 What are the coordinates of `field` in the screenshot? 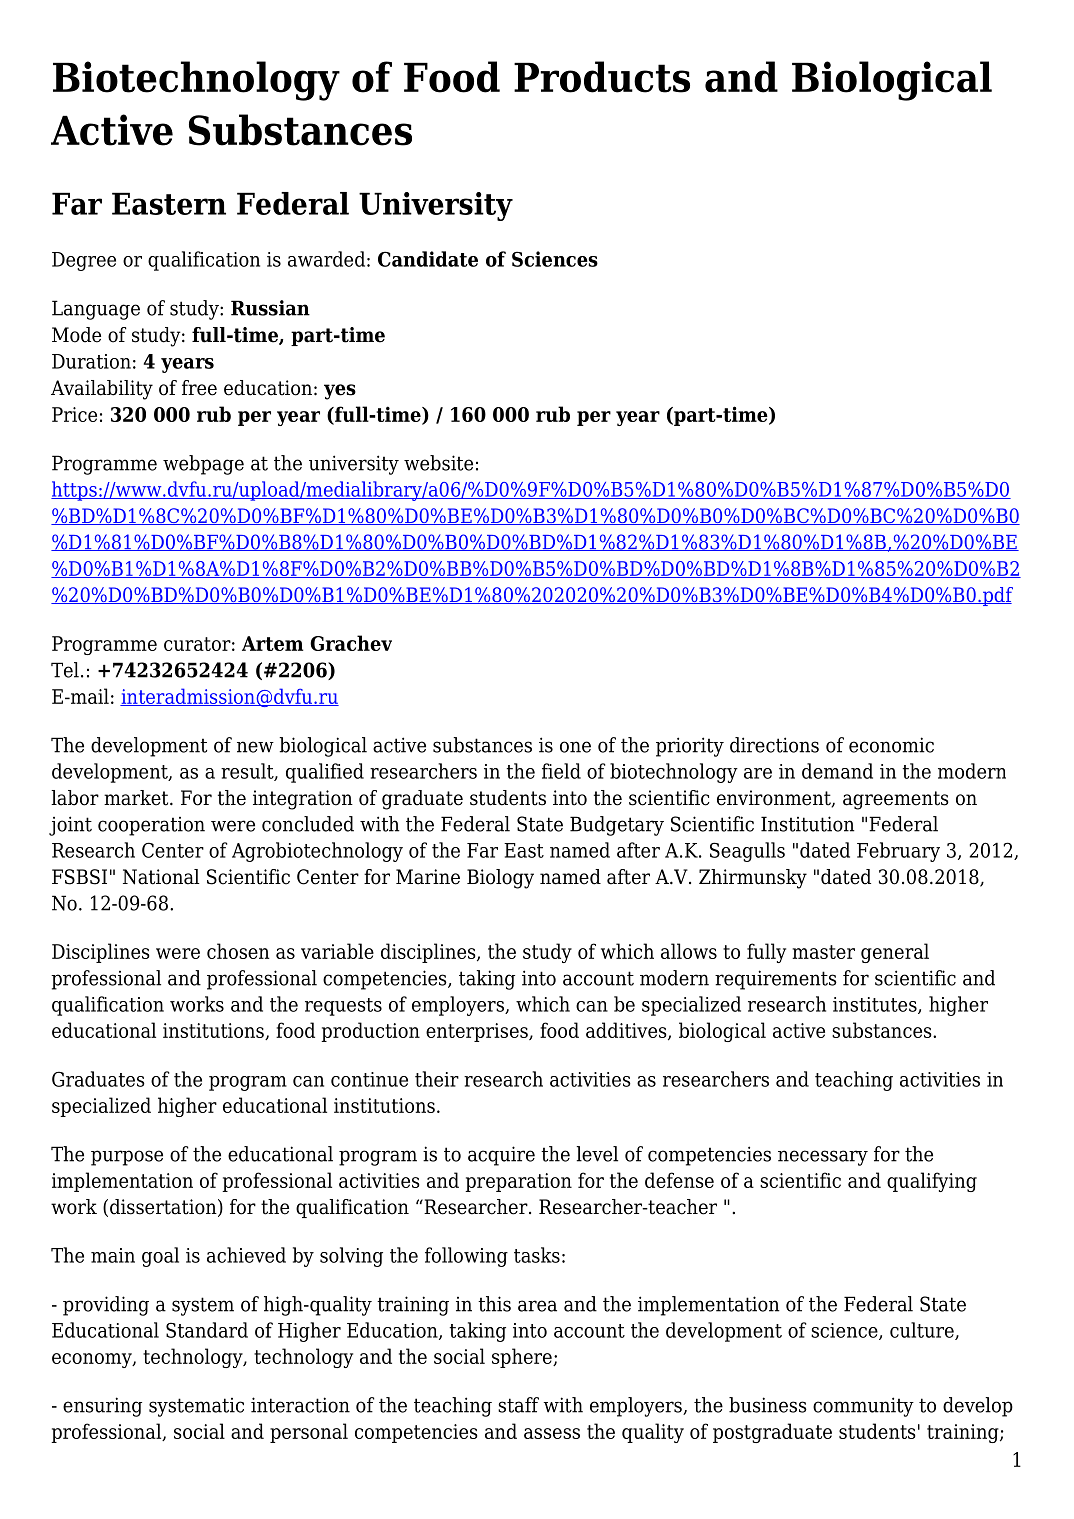 It's located at (561, 771).
